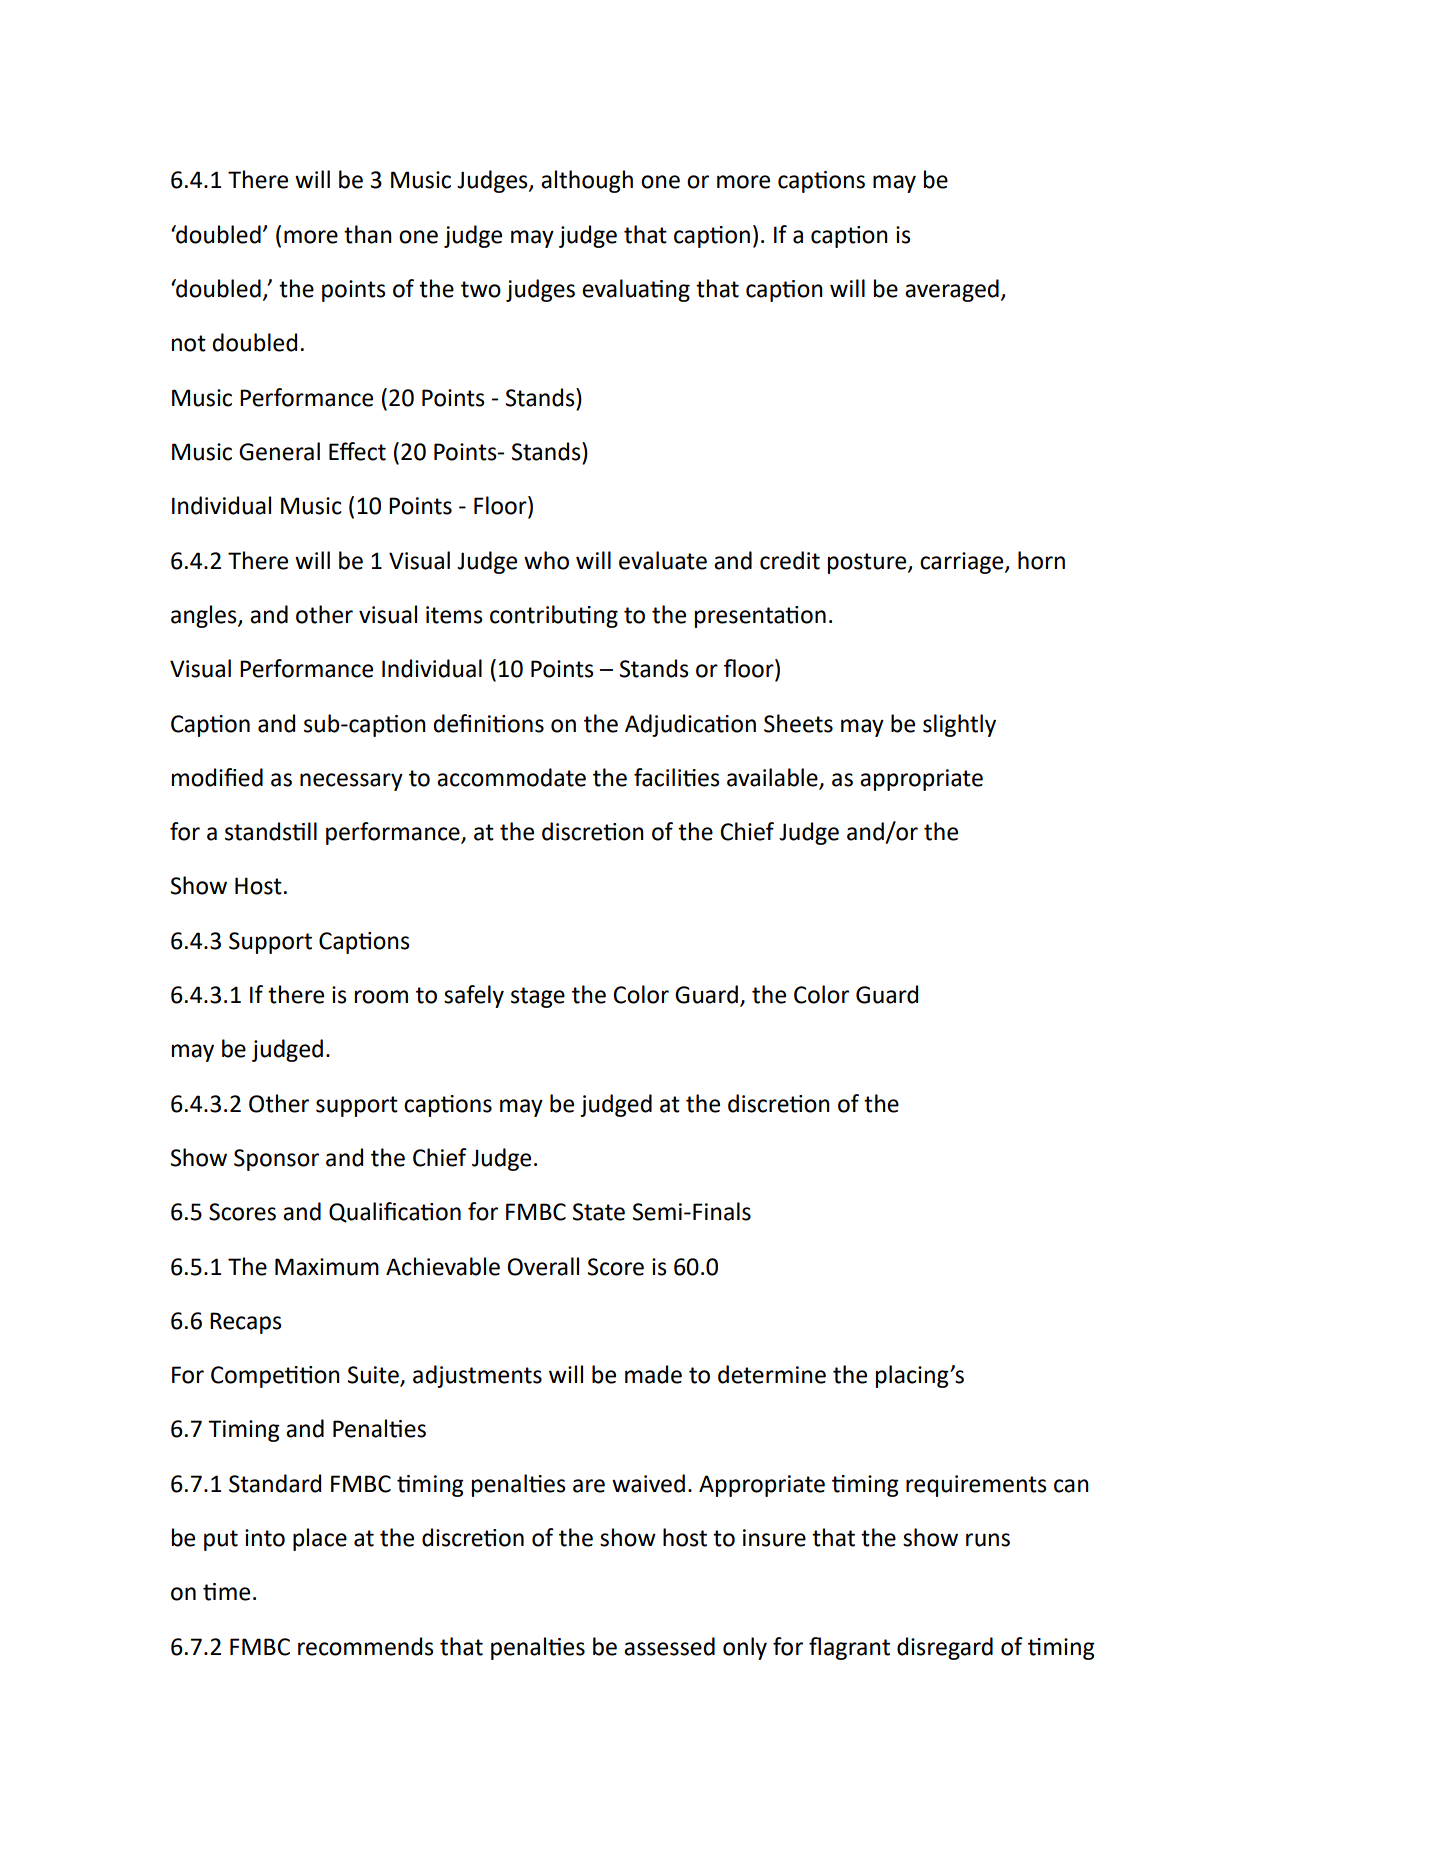  What do you see at coordinates (959, 725) in the document?
I see `slightly` at bounding box center [959, 725].
